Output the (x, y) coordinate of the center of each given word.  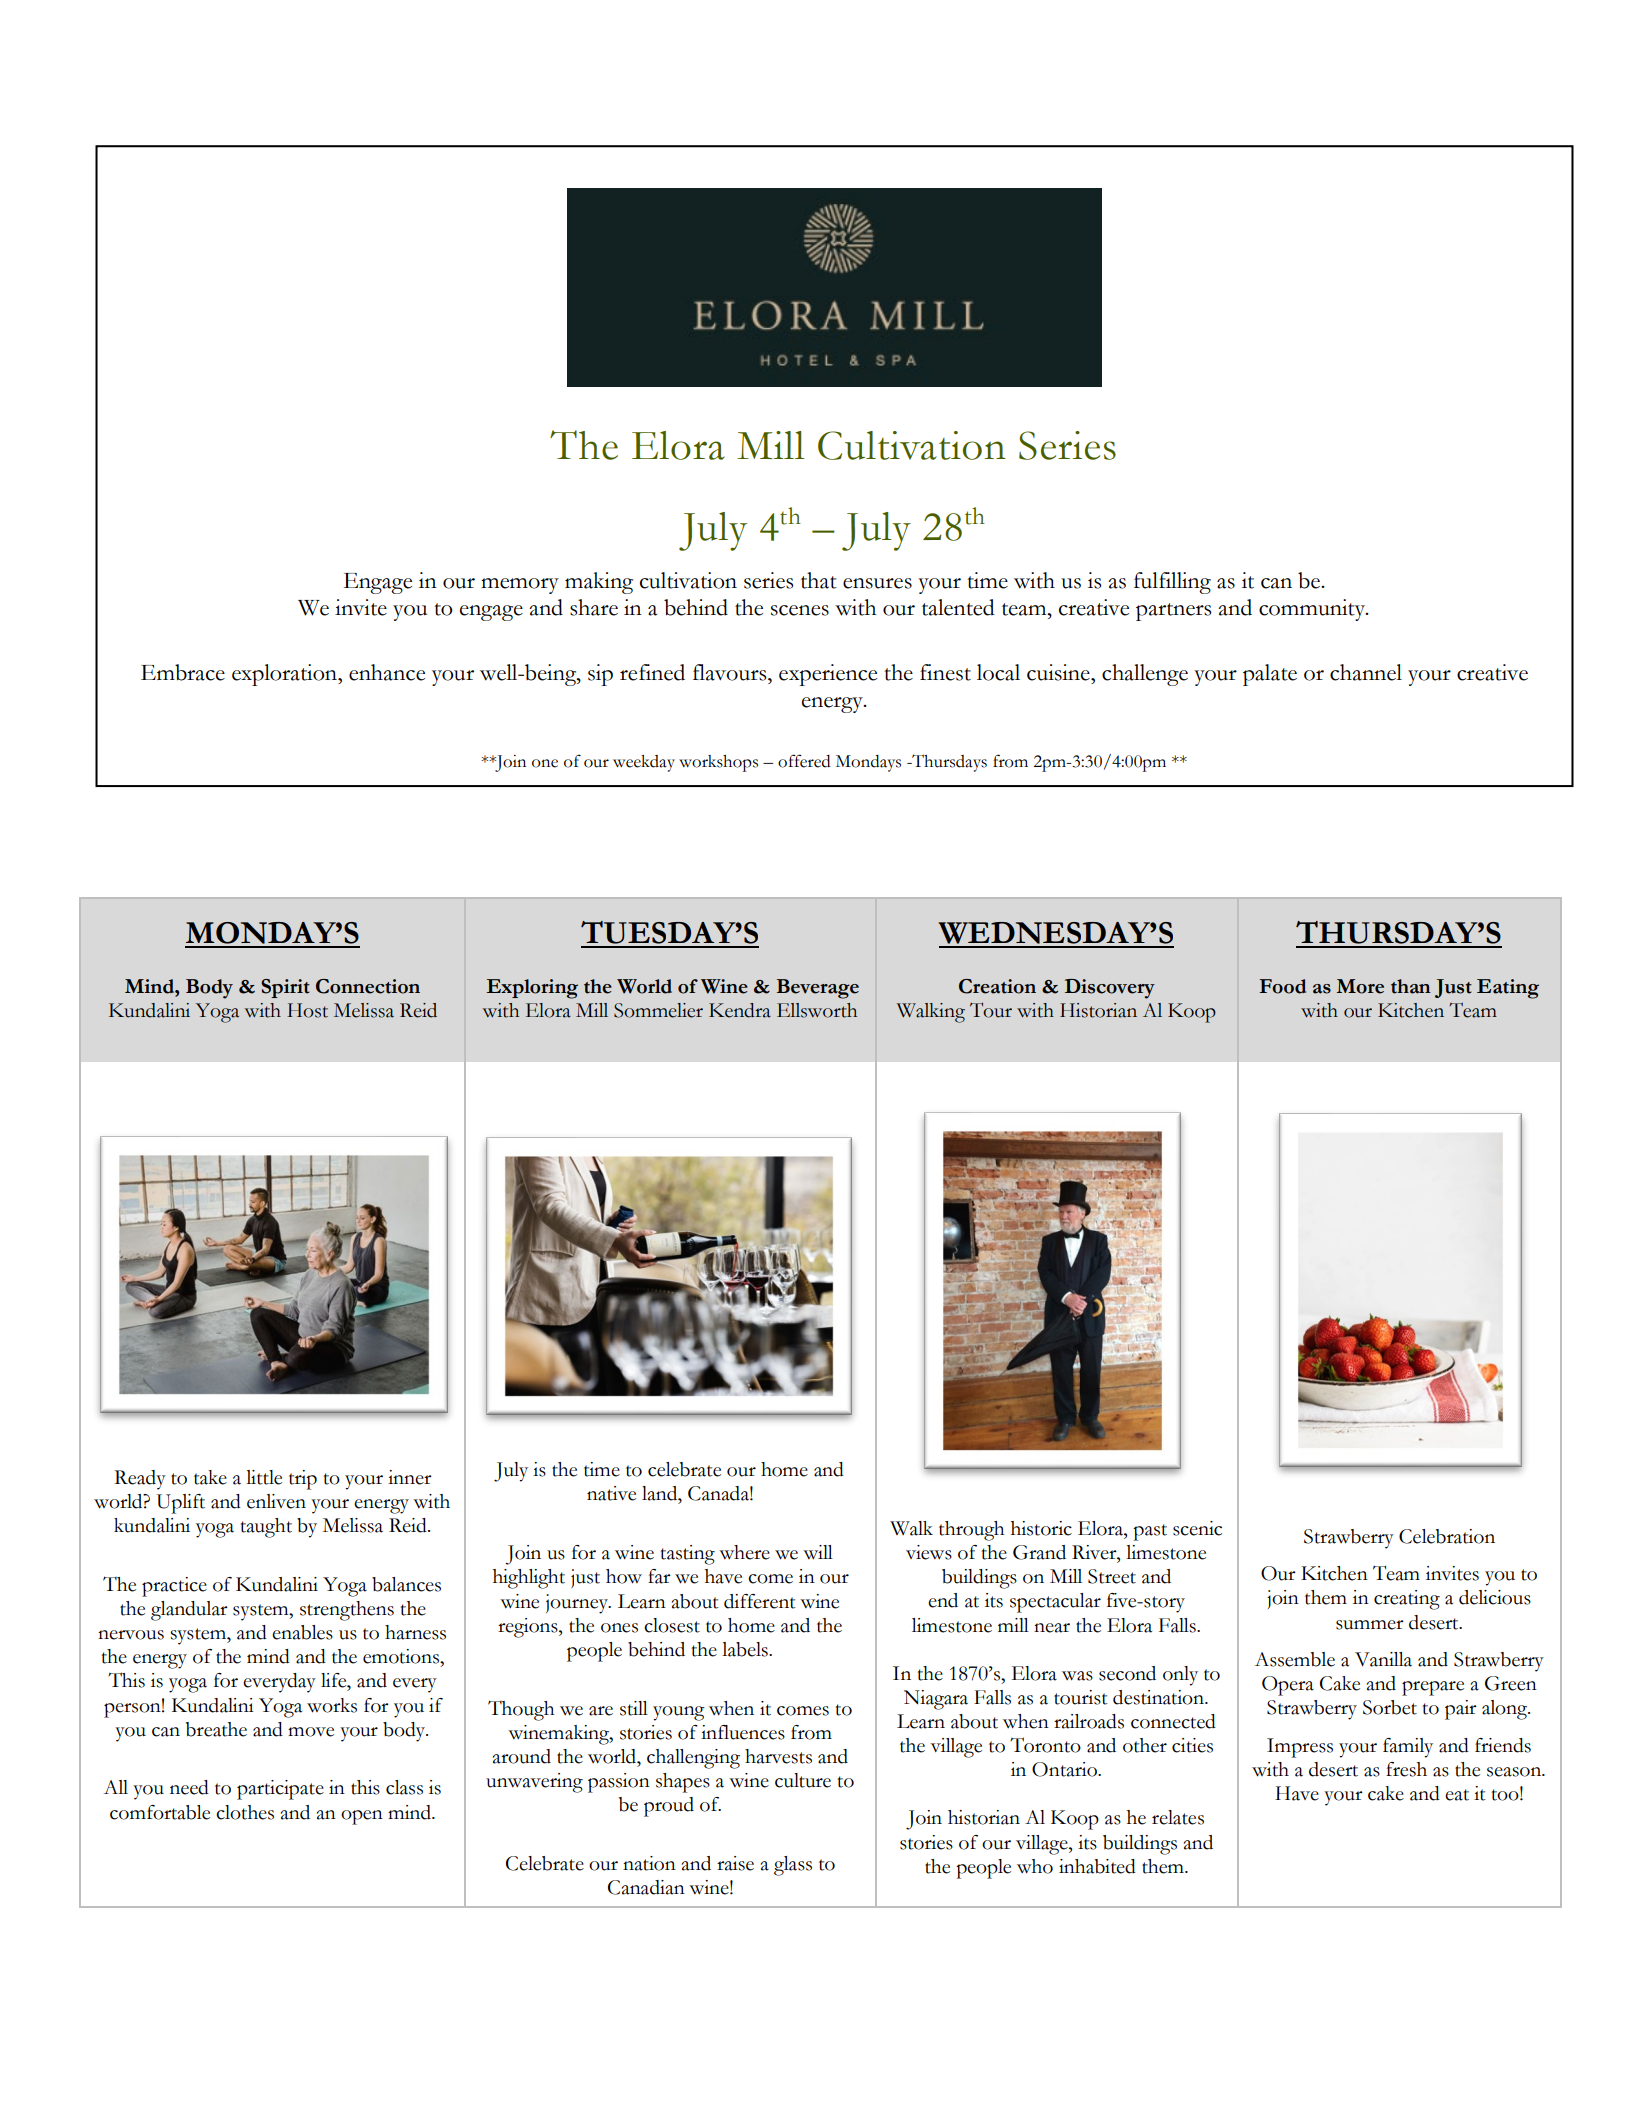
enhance (387, 672)
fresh (1406, 1769)
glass (793, 1866)
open (362, 1817)
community (1313, 610)
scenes (800, 610)
